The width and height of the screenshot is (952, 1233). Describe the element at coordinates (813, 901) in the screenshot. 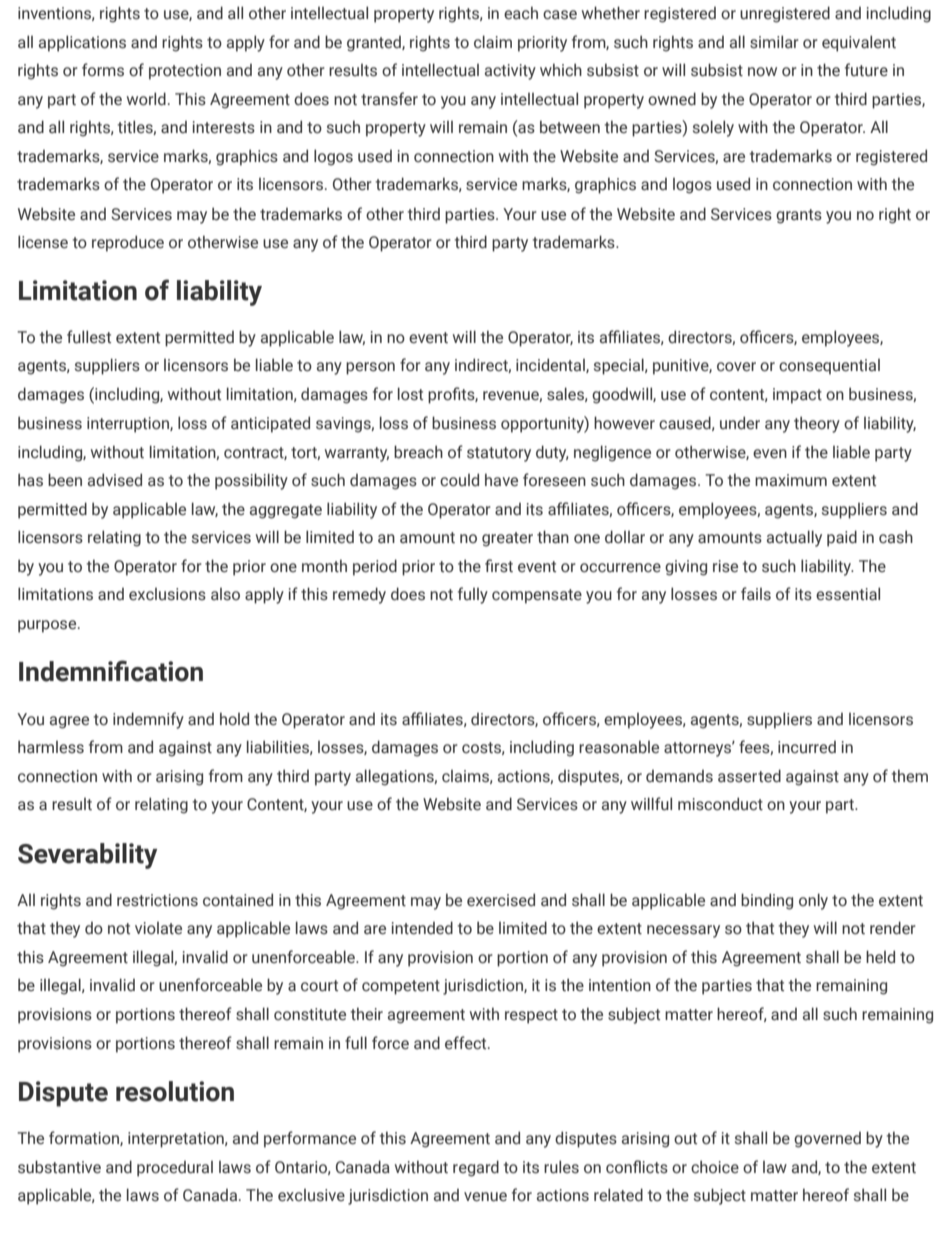

I see `only` at that location.
